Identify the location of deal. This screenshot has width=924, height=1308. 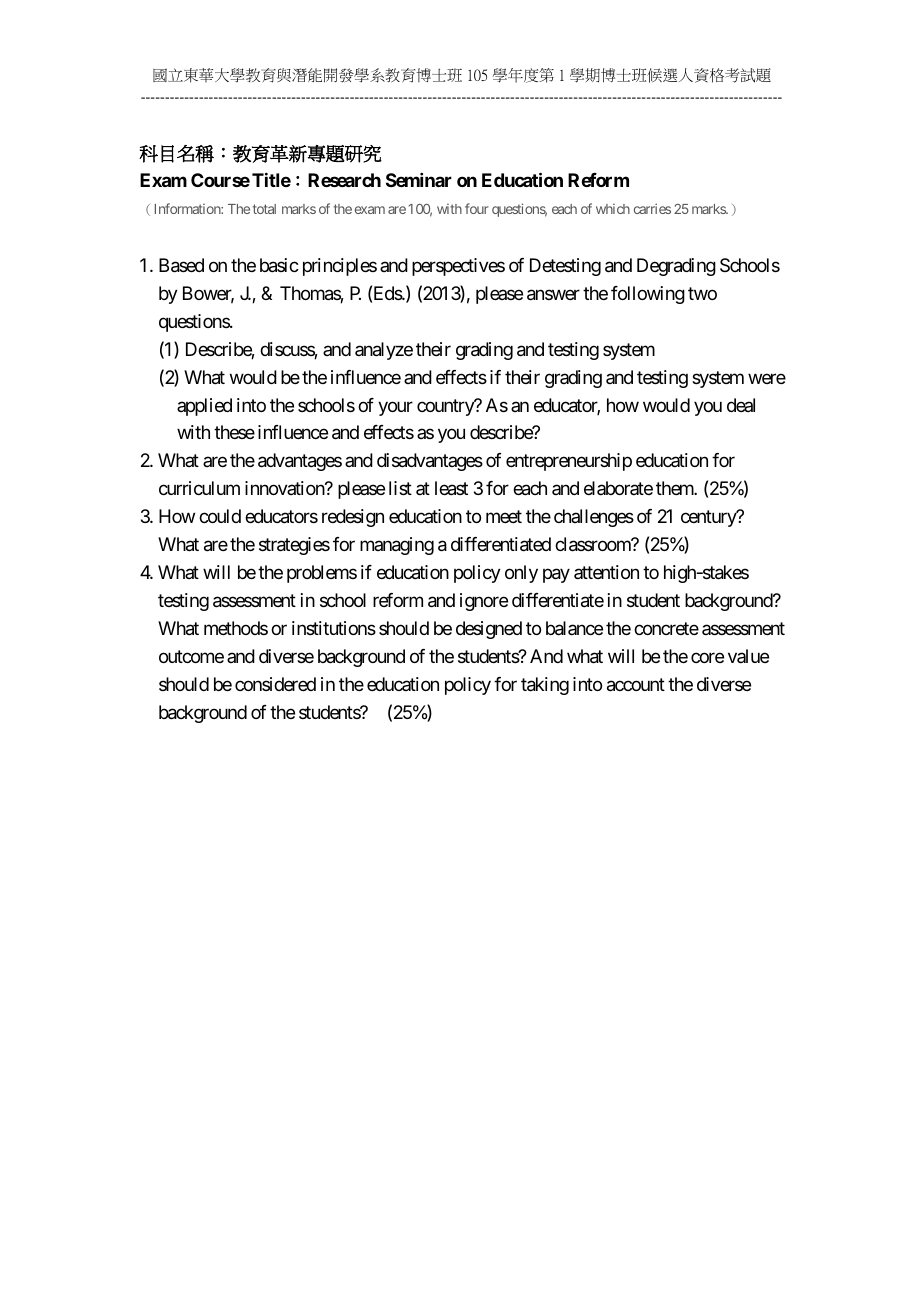
(741, 405).
